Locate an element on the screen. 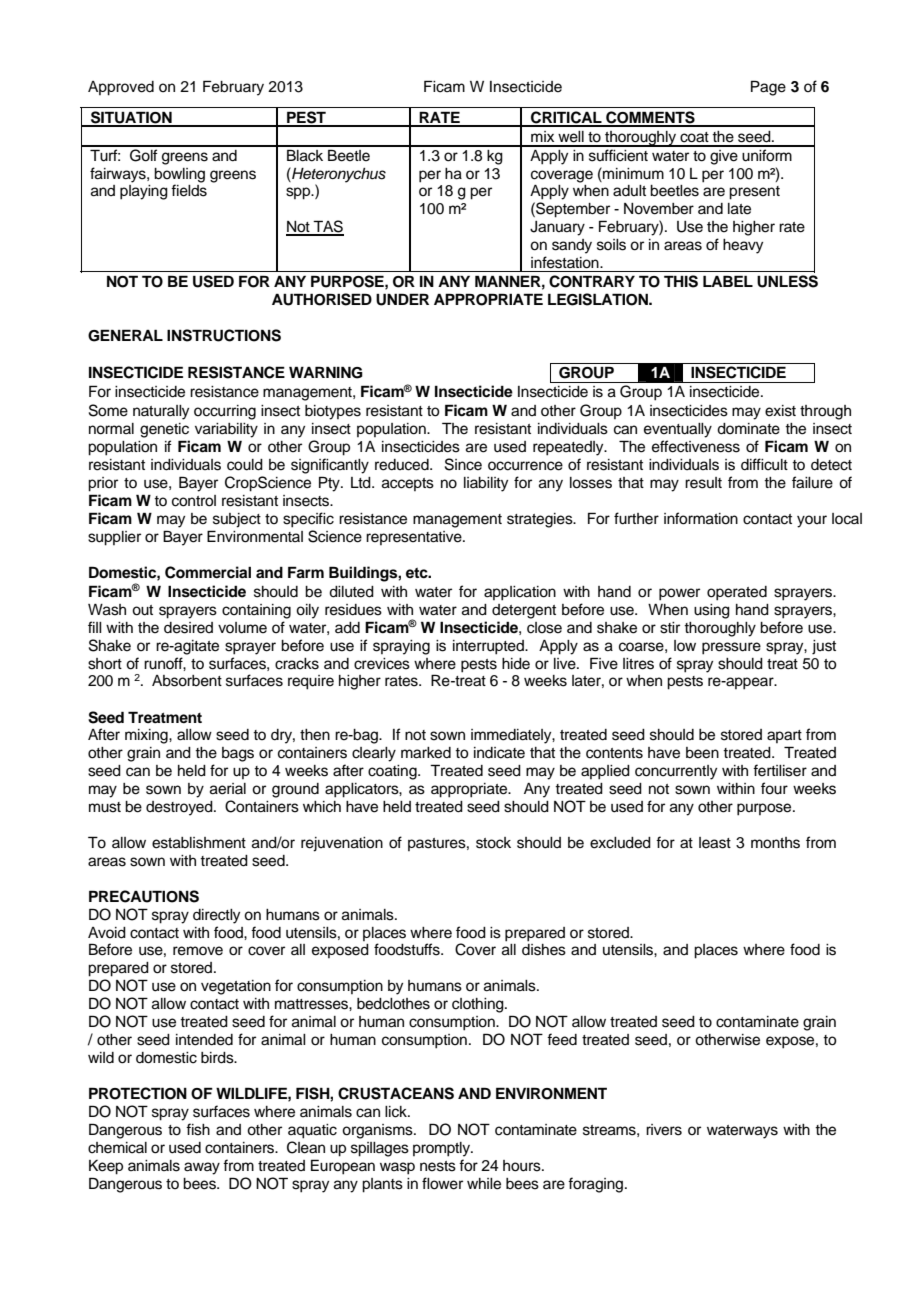 Image resolution: width=924 pixels, height=1308 pixels. dishes is located at coordinates (544, 950).
